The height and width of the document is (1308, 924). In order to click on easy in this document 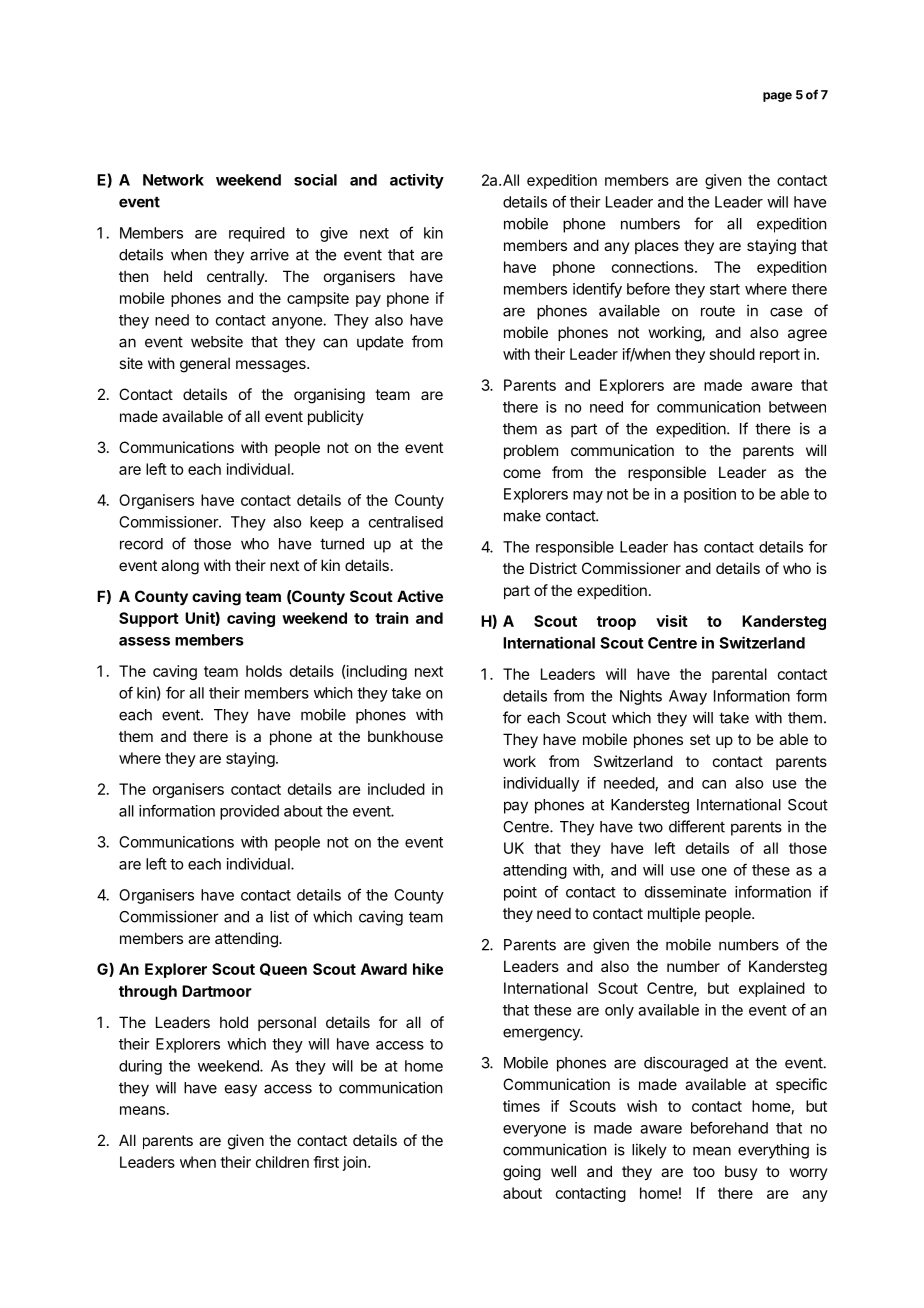, I will do `click(241, 1090)`.
